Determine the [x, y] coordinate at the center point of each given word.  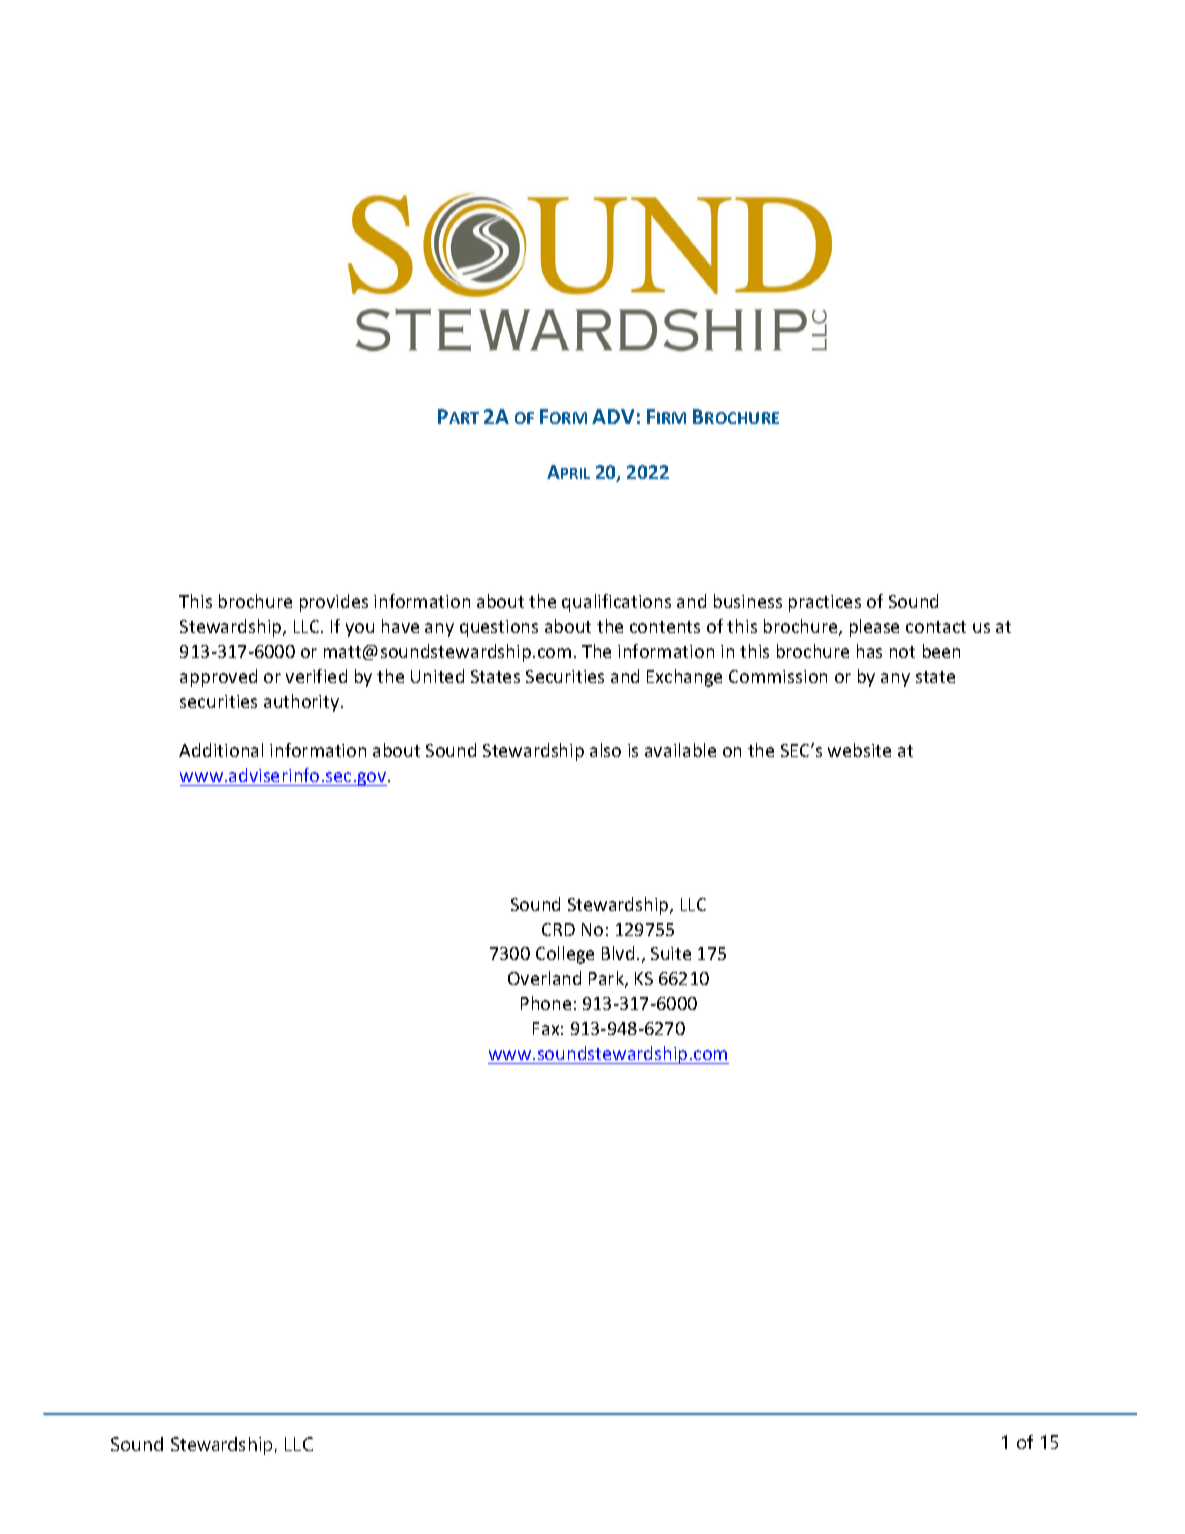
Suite [671, 953]
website [859, 750]
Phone [546, 1003]
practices [825, 603]
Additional [221, 750]
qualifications [616, 603]
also [605, 750]
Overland [544, 978]
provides [334, 603]
